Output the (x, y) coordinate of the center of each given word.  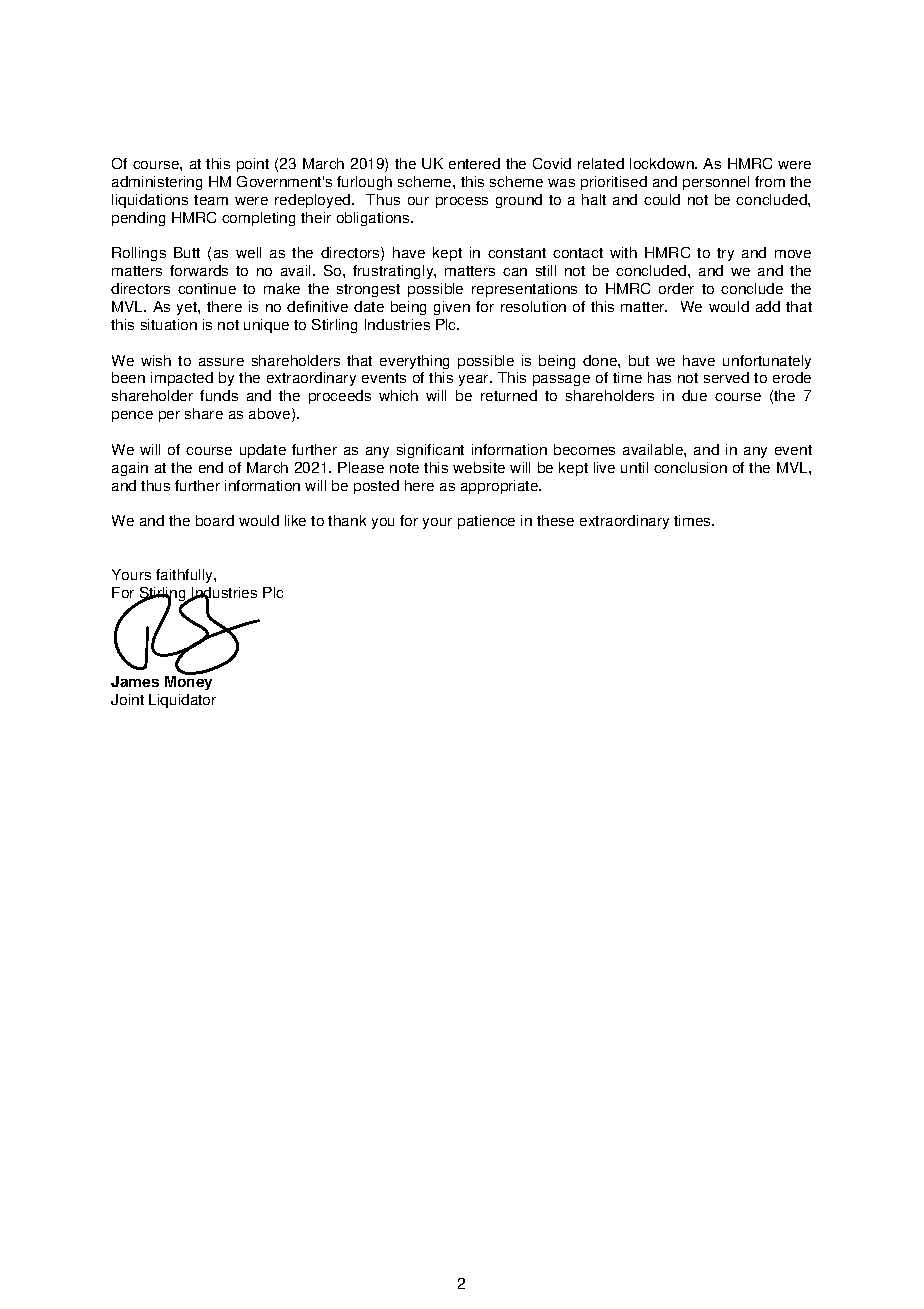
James (135, 681)
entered (474, 163)
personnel (716, 183)
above (271, 415)
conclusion (690, 467)
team (211, 200)
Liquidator (182, 701)
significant (430, 451)
